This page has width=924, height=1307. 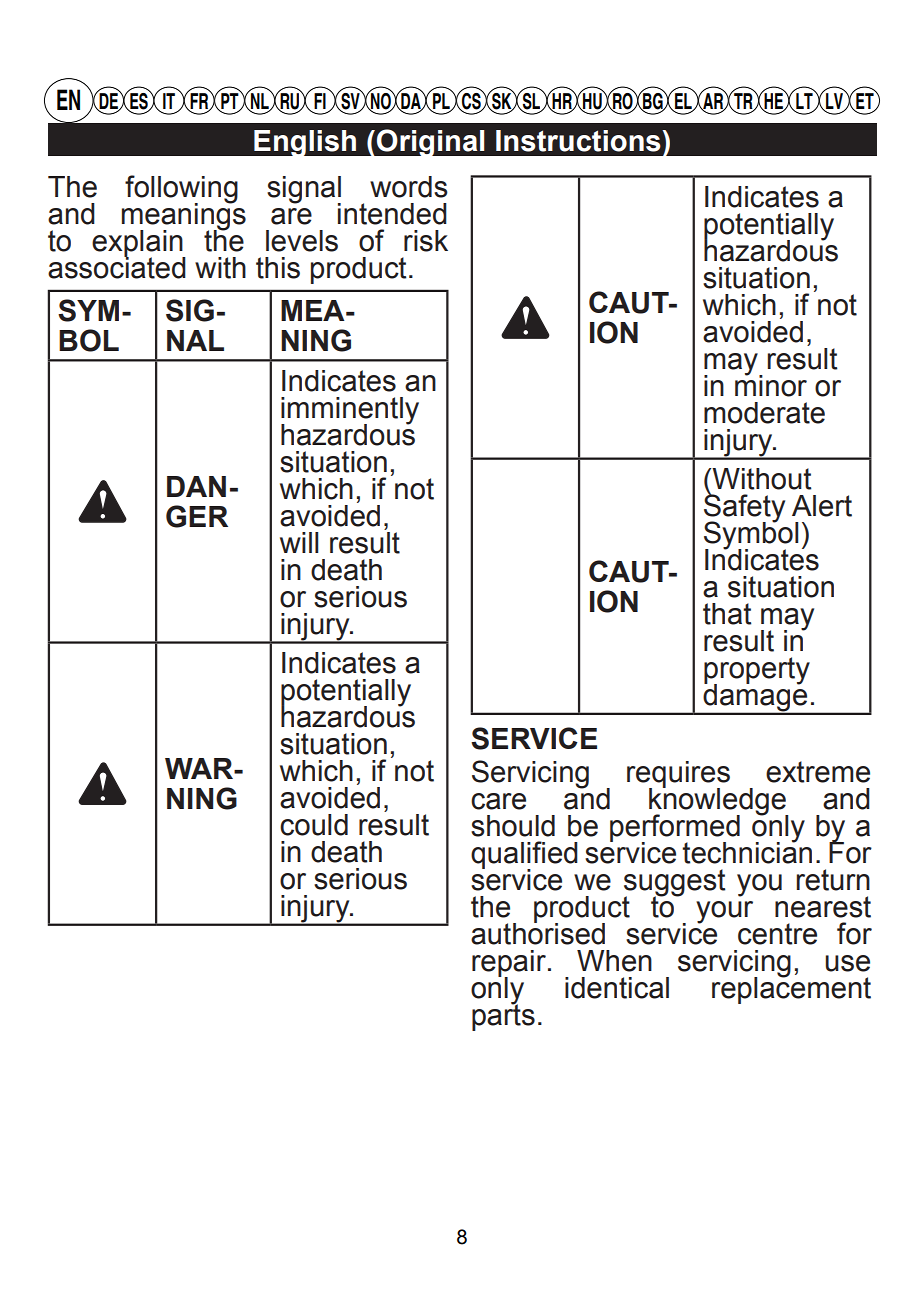 What do you see at coordinates (579, 141) in the page?
I see `Instructions` at bounding box center [579, 141].
